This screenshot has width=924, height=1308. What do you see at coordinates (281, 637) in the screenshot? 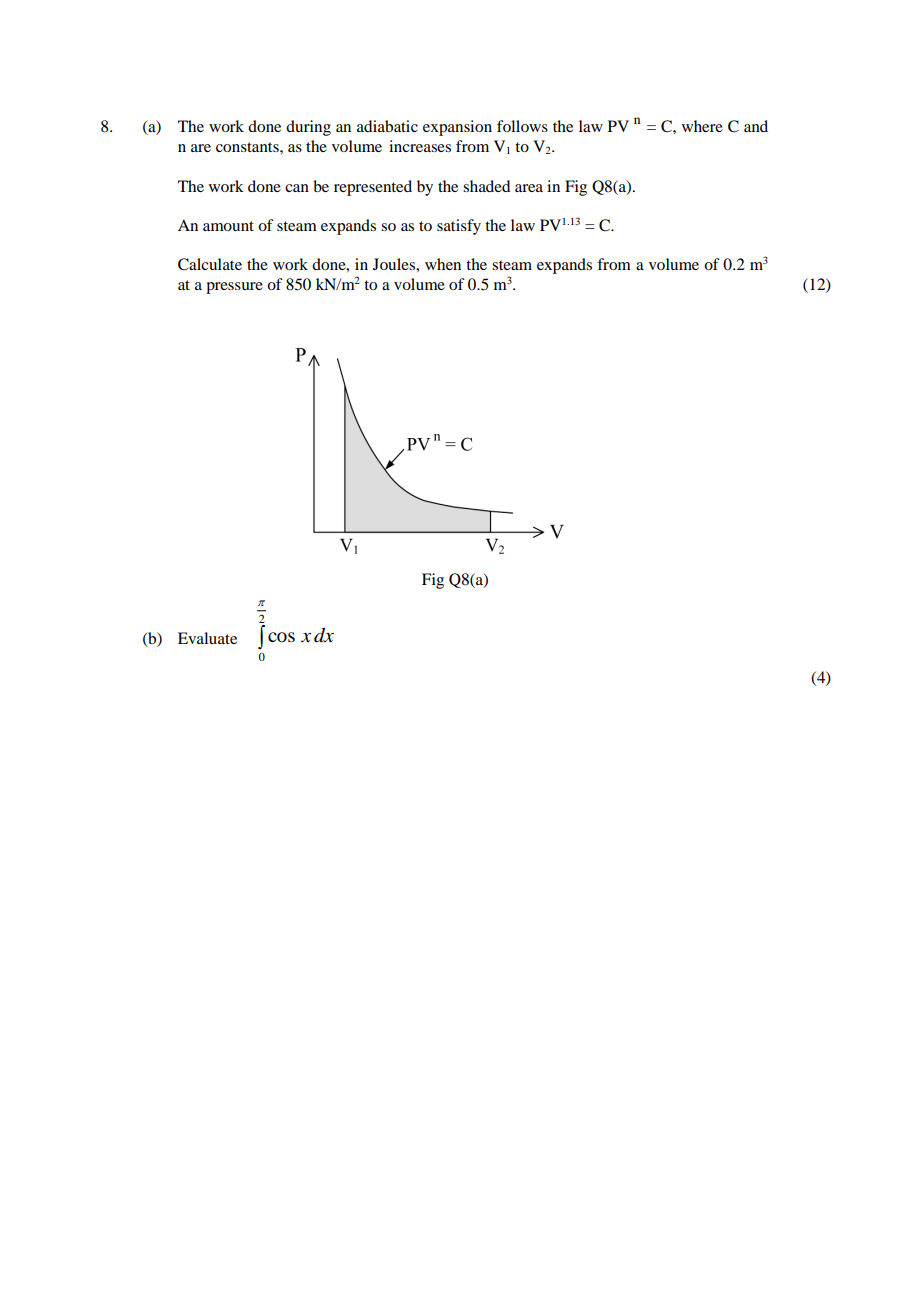
I see `cos` at bounding box center [281, 637].
